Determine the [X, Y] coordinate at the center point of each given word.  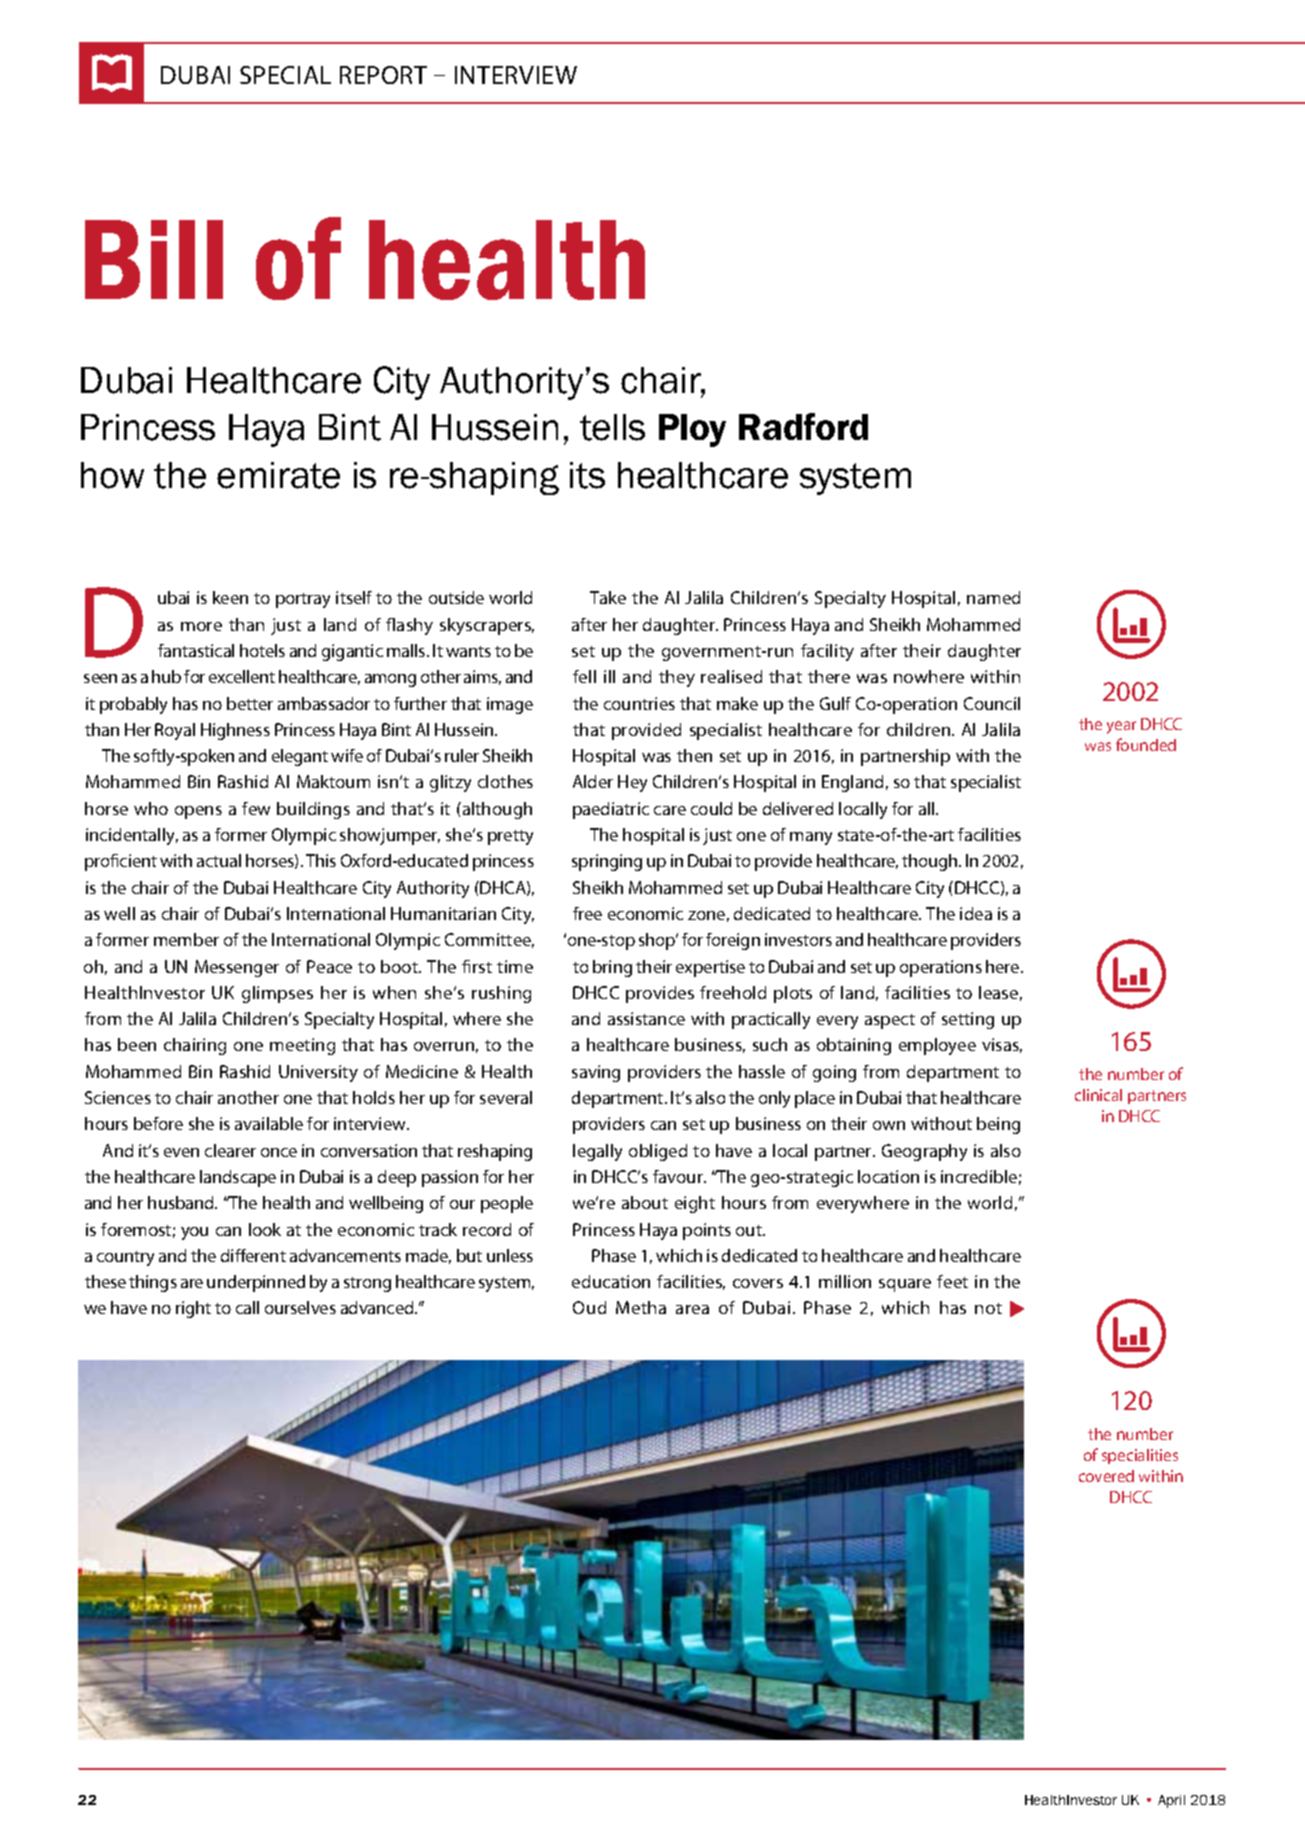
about [645, 1202]
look [265, 1229]
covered [1106, 1476]
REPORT [383, 75]
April [1171, 1801]
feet [952, 1281]
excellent [242, 676]
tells [612, 427]
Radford [803, 426]
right [193, 1309]
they [677, 678]
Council [992, 703]
